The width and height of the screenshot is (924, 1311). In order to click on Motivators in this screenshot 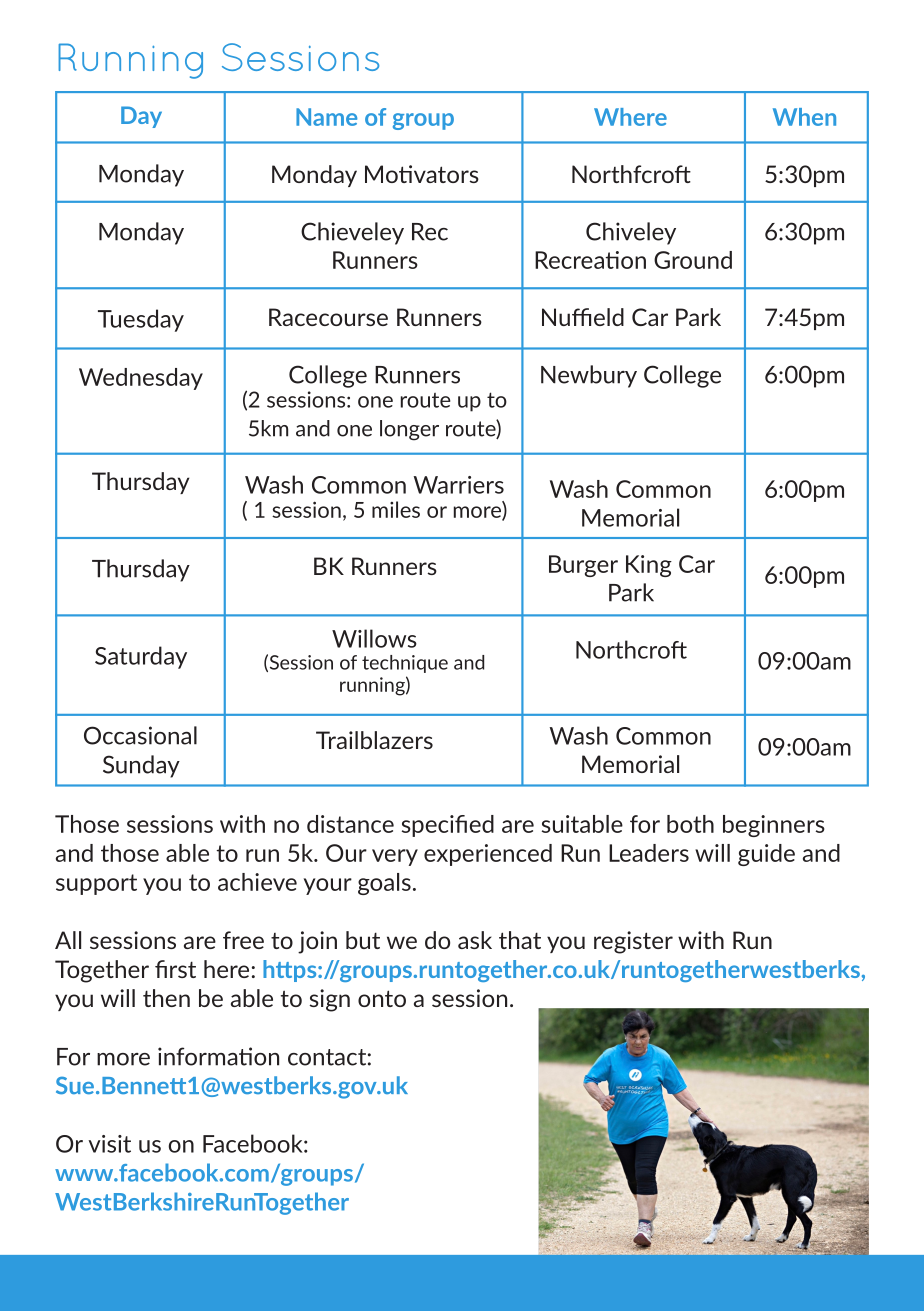, I will do `click(422, 174)`.
